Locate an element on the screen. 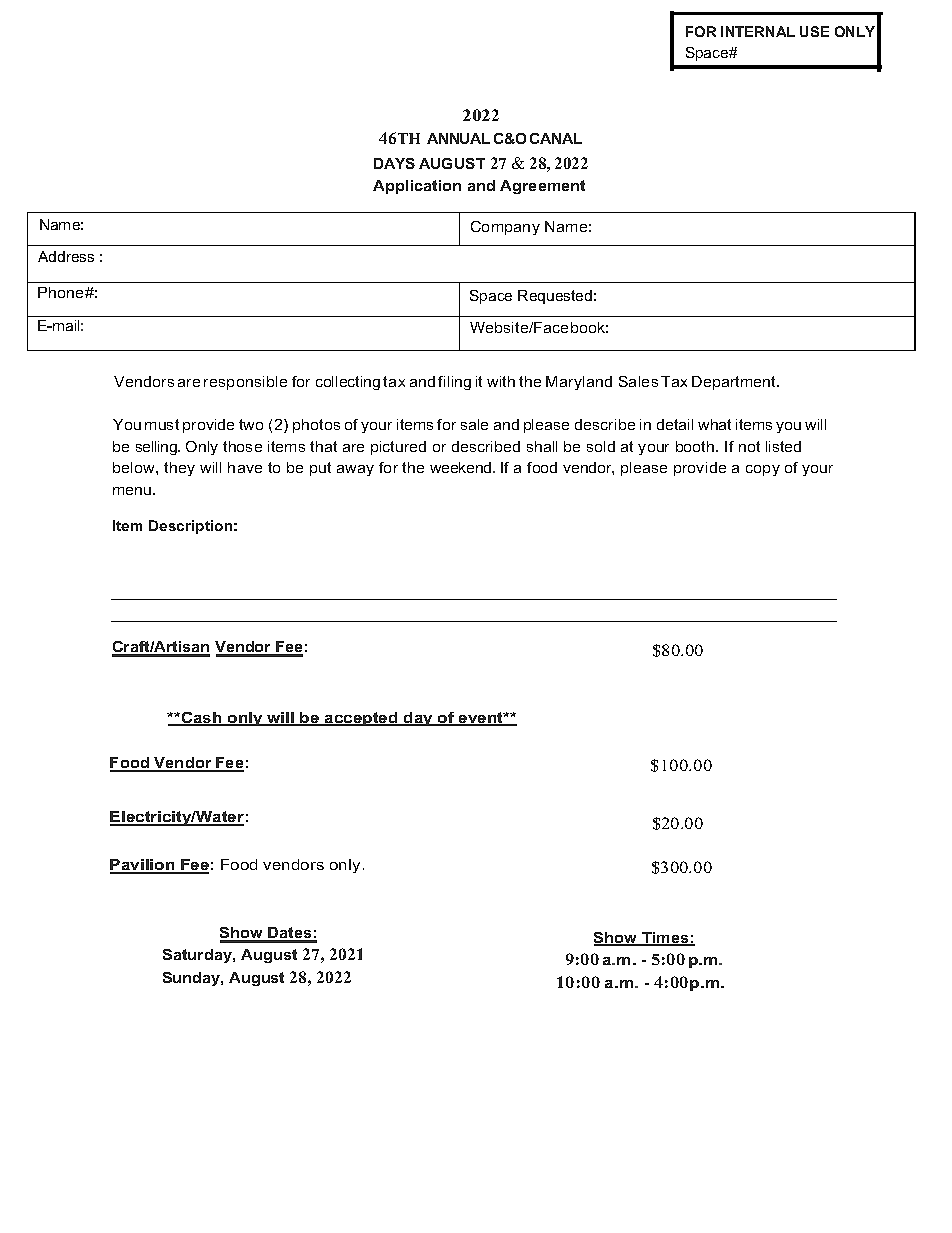 The height and width of the screenshot is (1233, 952). Department is located at coordinates (735, 383).
